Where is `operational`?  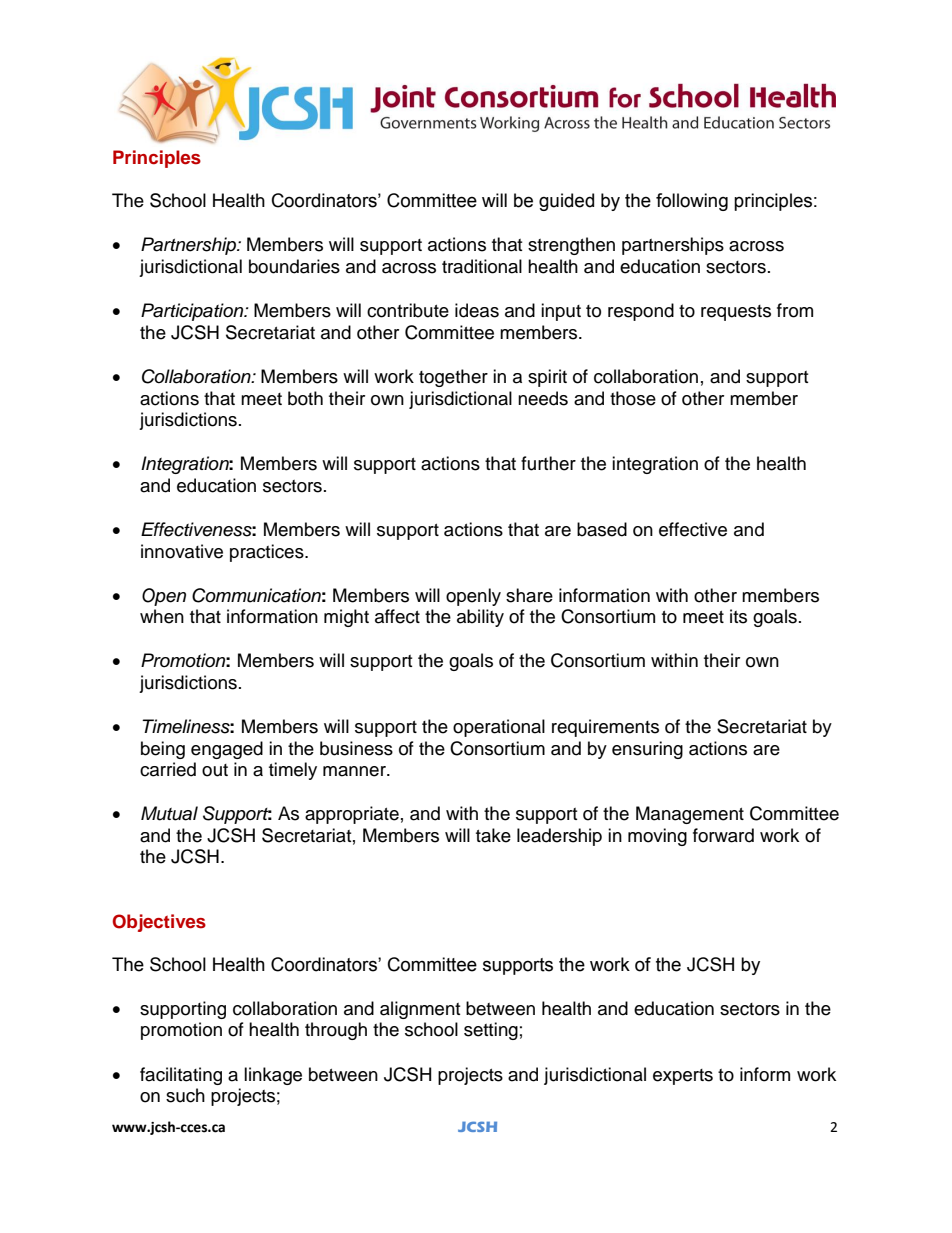 operational is located at coordinates (499, 728).
